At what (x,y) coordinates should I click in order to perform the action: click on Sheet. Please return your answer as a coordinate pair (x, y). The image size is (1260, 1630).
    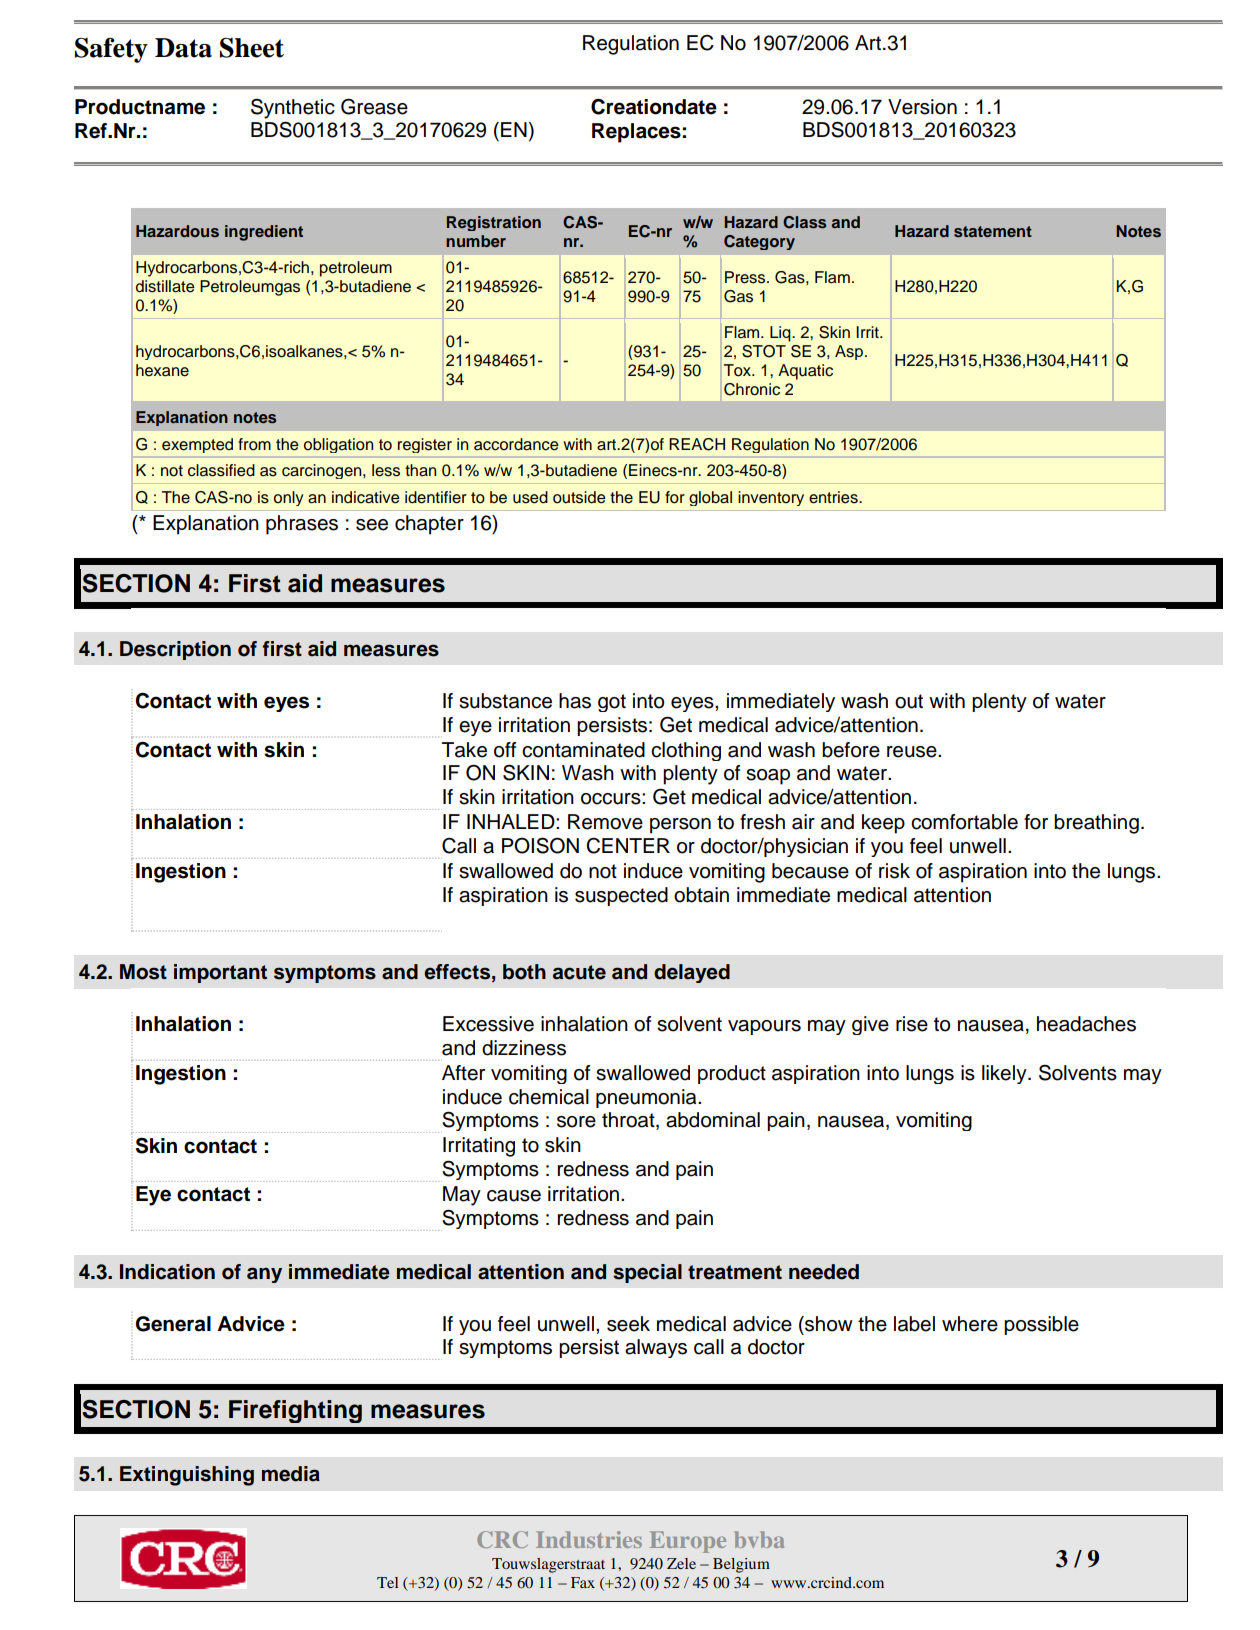
    Looking at the image, I should click on (252, 48).
